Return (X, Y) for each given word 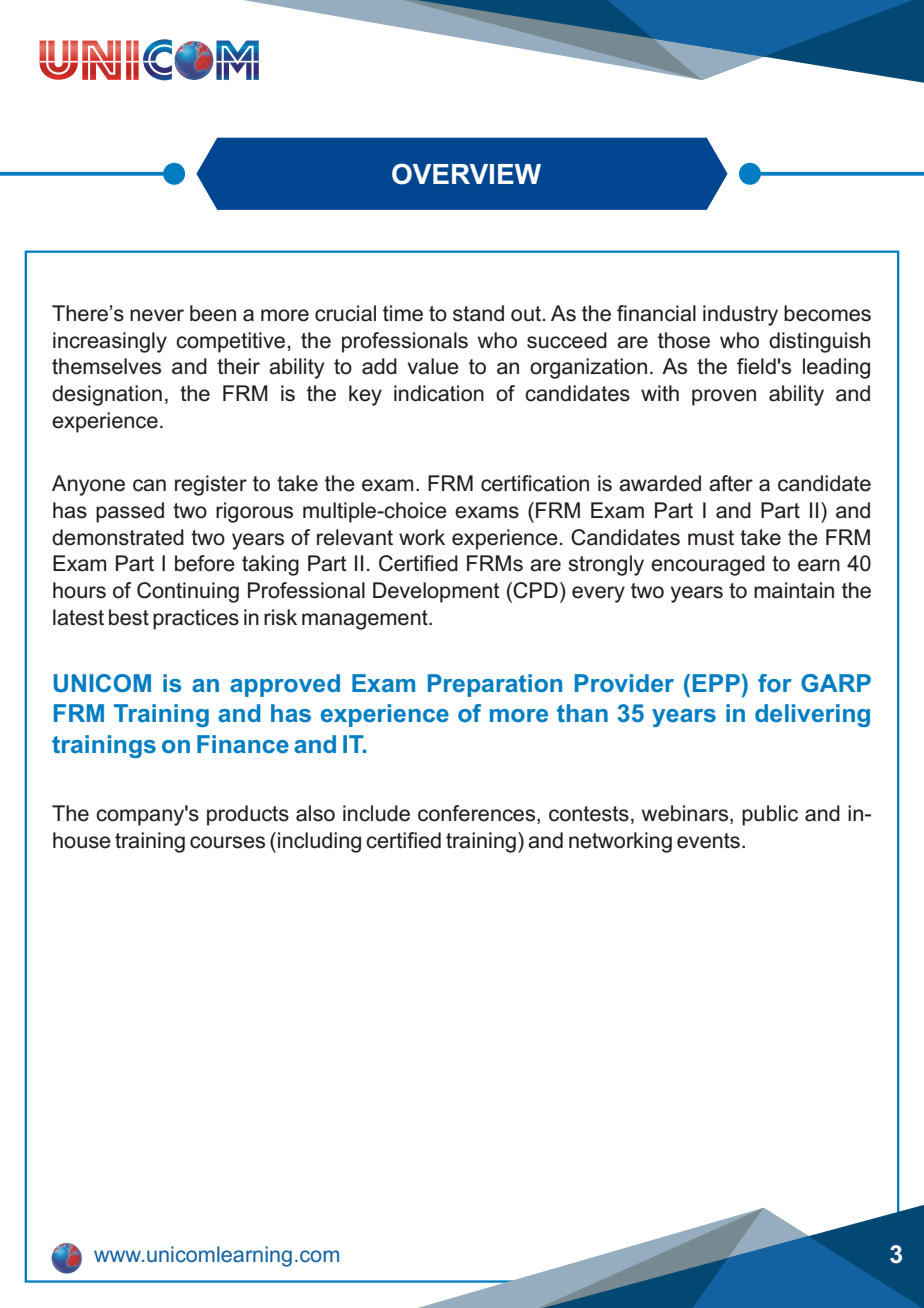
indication (439, 393)
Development (436, 592)
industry (740, 315)
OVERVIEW (466, 174)
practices (196, 619)
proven (724, 397)
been (213, 313)
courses (227, 842)
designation (107, 395)
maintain (794, 590)
